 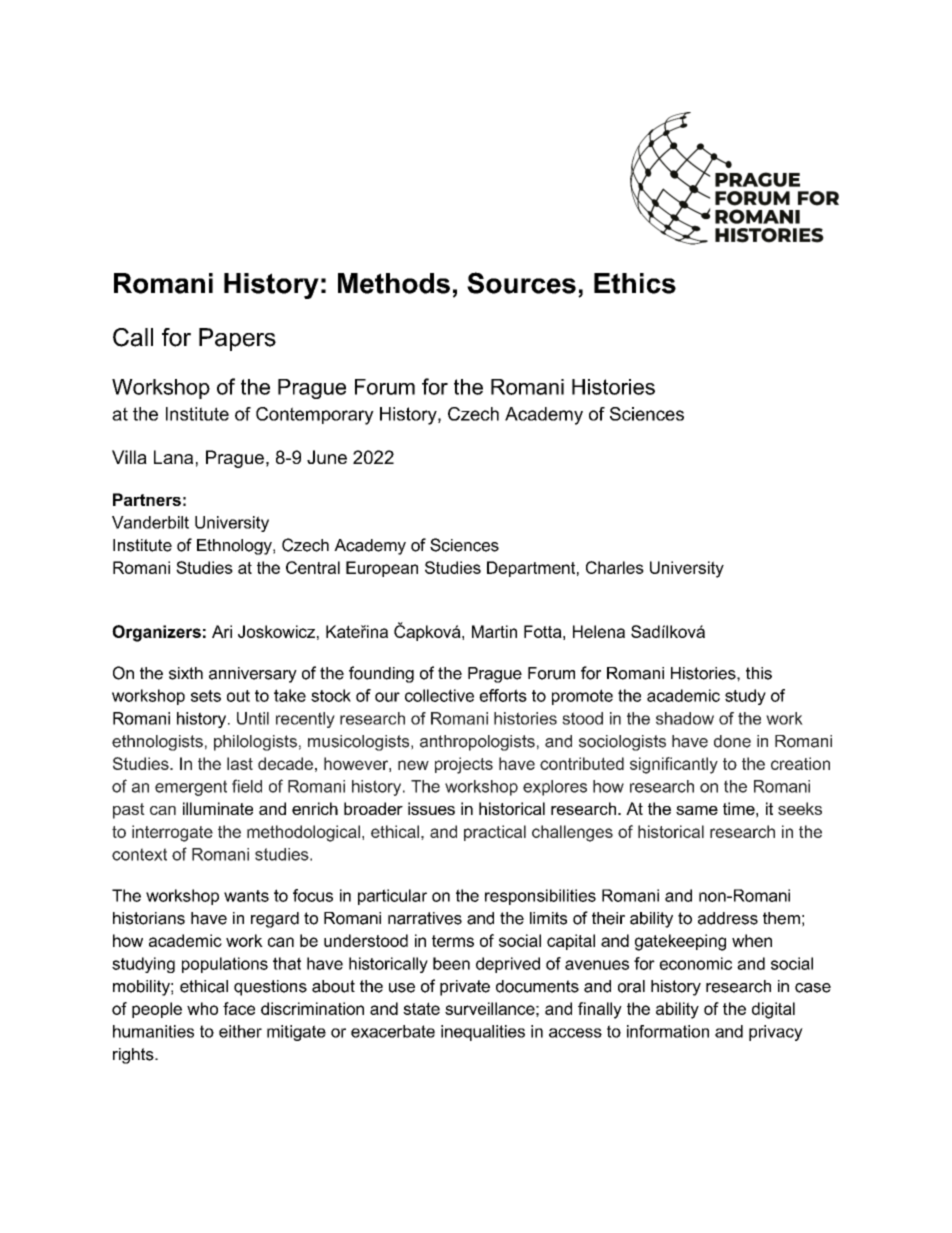 I want to click on Sources, so click(x=521, y=283).
